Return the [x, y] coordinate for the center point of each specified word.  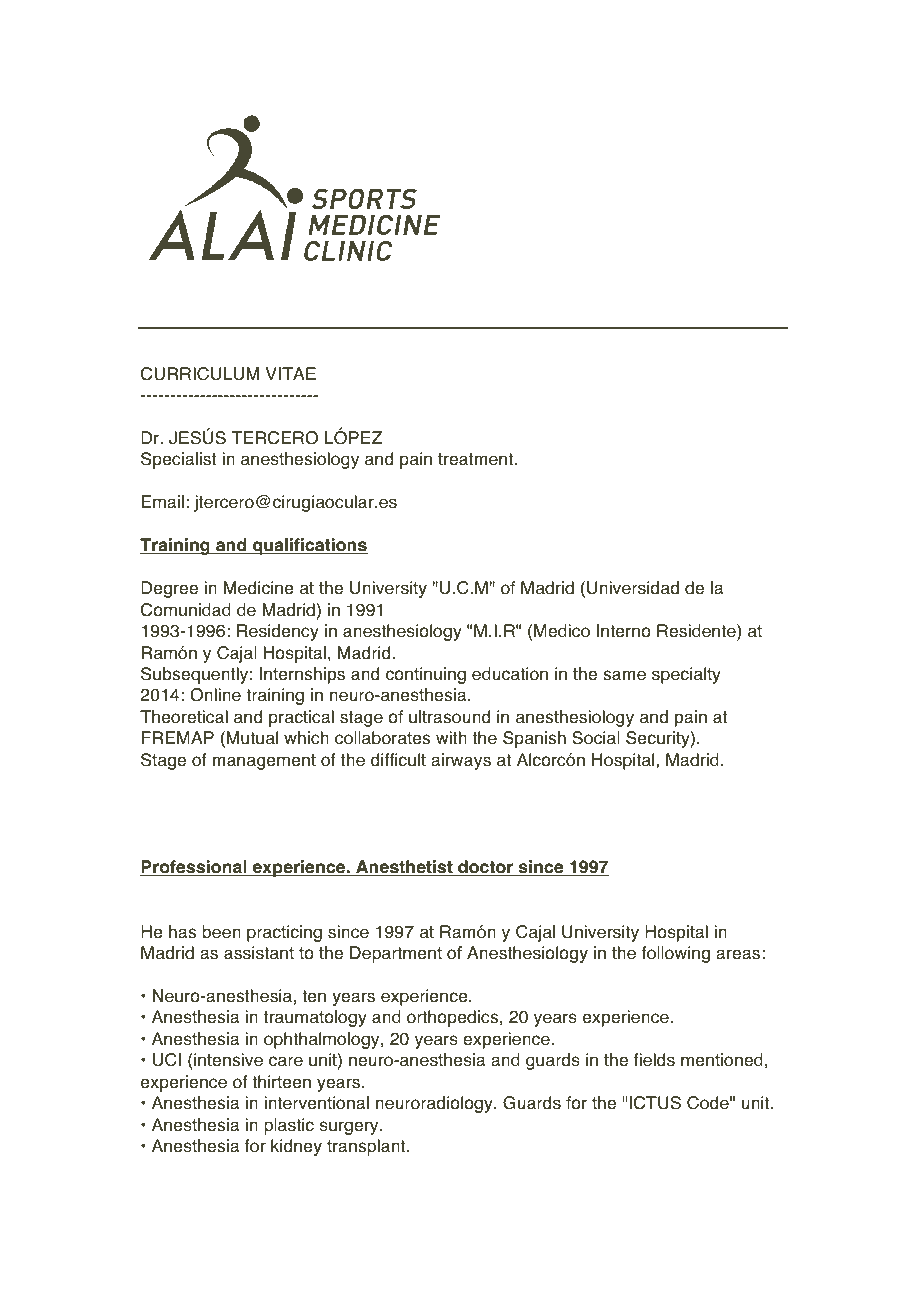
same [624, 675]
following [676, 954]
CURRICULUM [200, 374]
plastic [289, 1126]
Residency [278, 632]
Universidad [633, 588]
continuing [426, 675]
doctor [486, 868]
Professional [194, 868]
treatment [475, 459]
